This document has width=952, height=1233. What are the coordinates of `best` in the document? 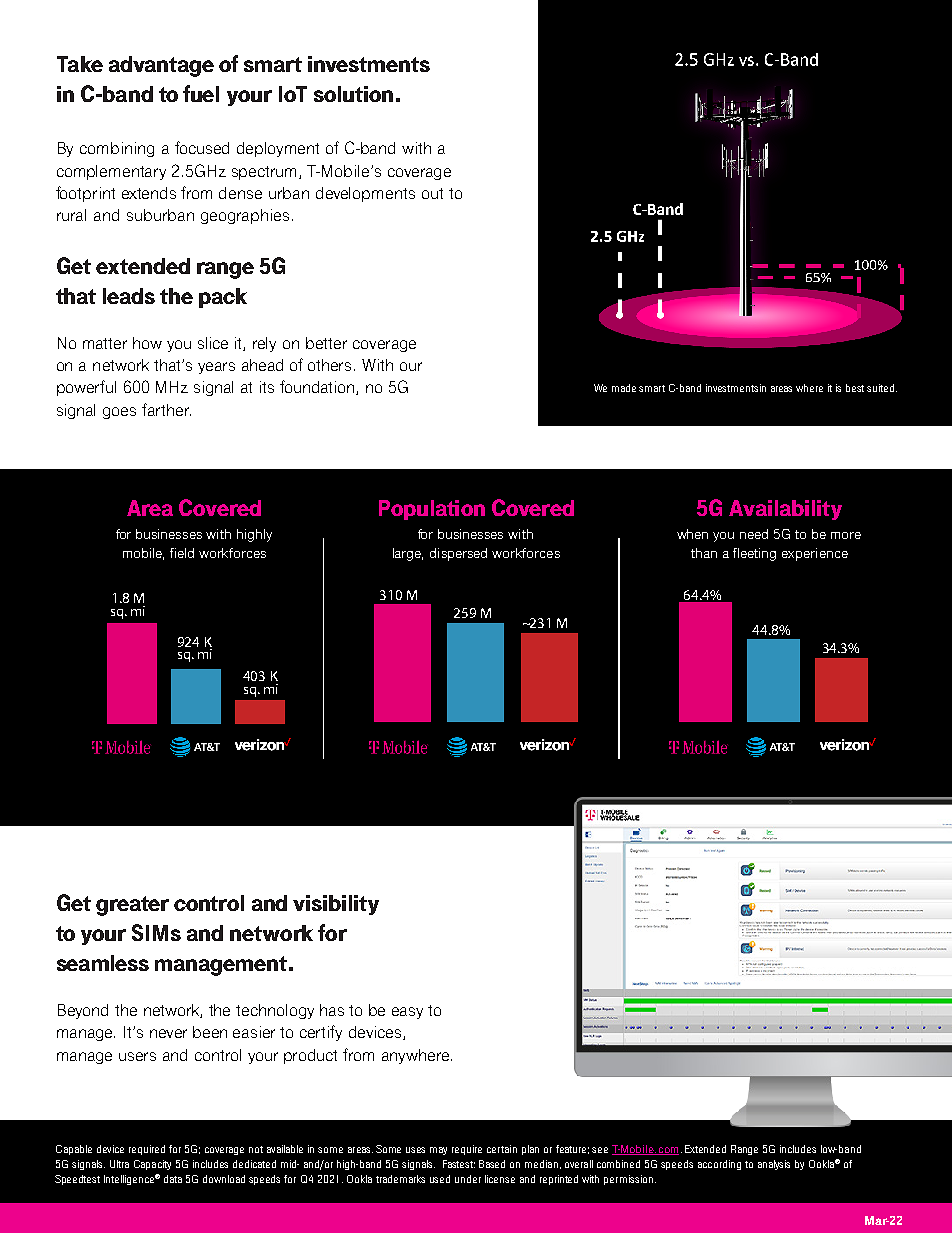 It's located at (855, 388).
